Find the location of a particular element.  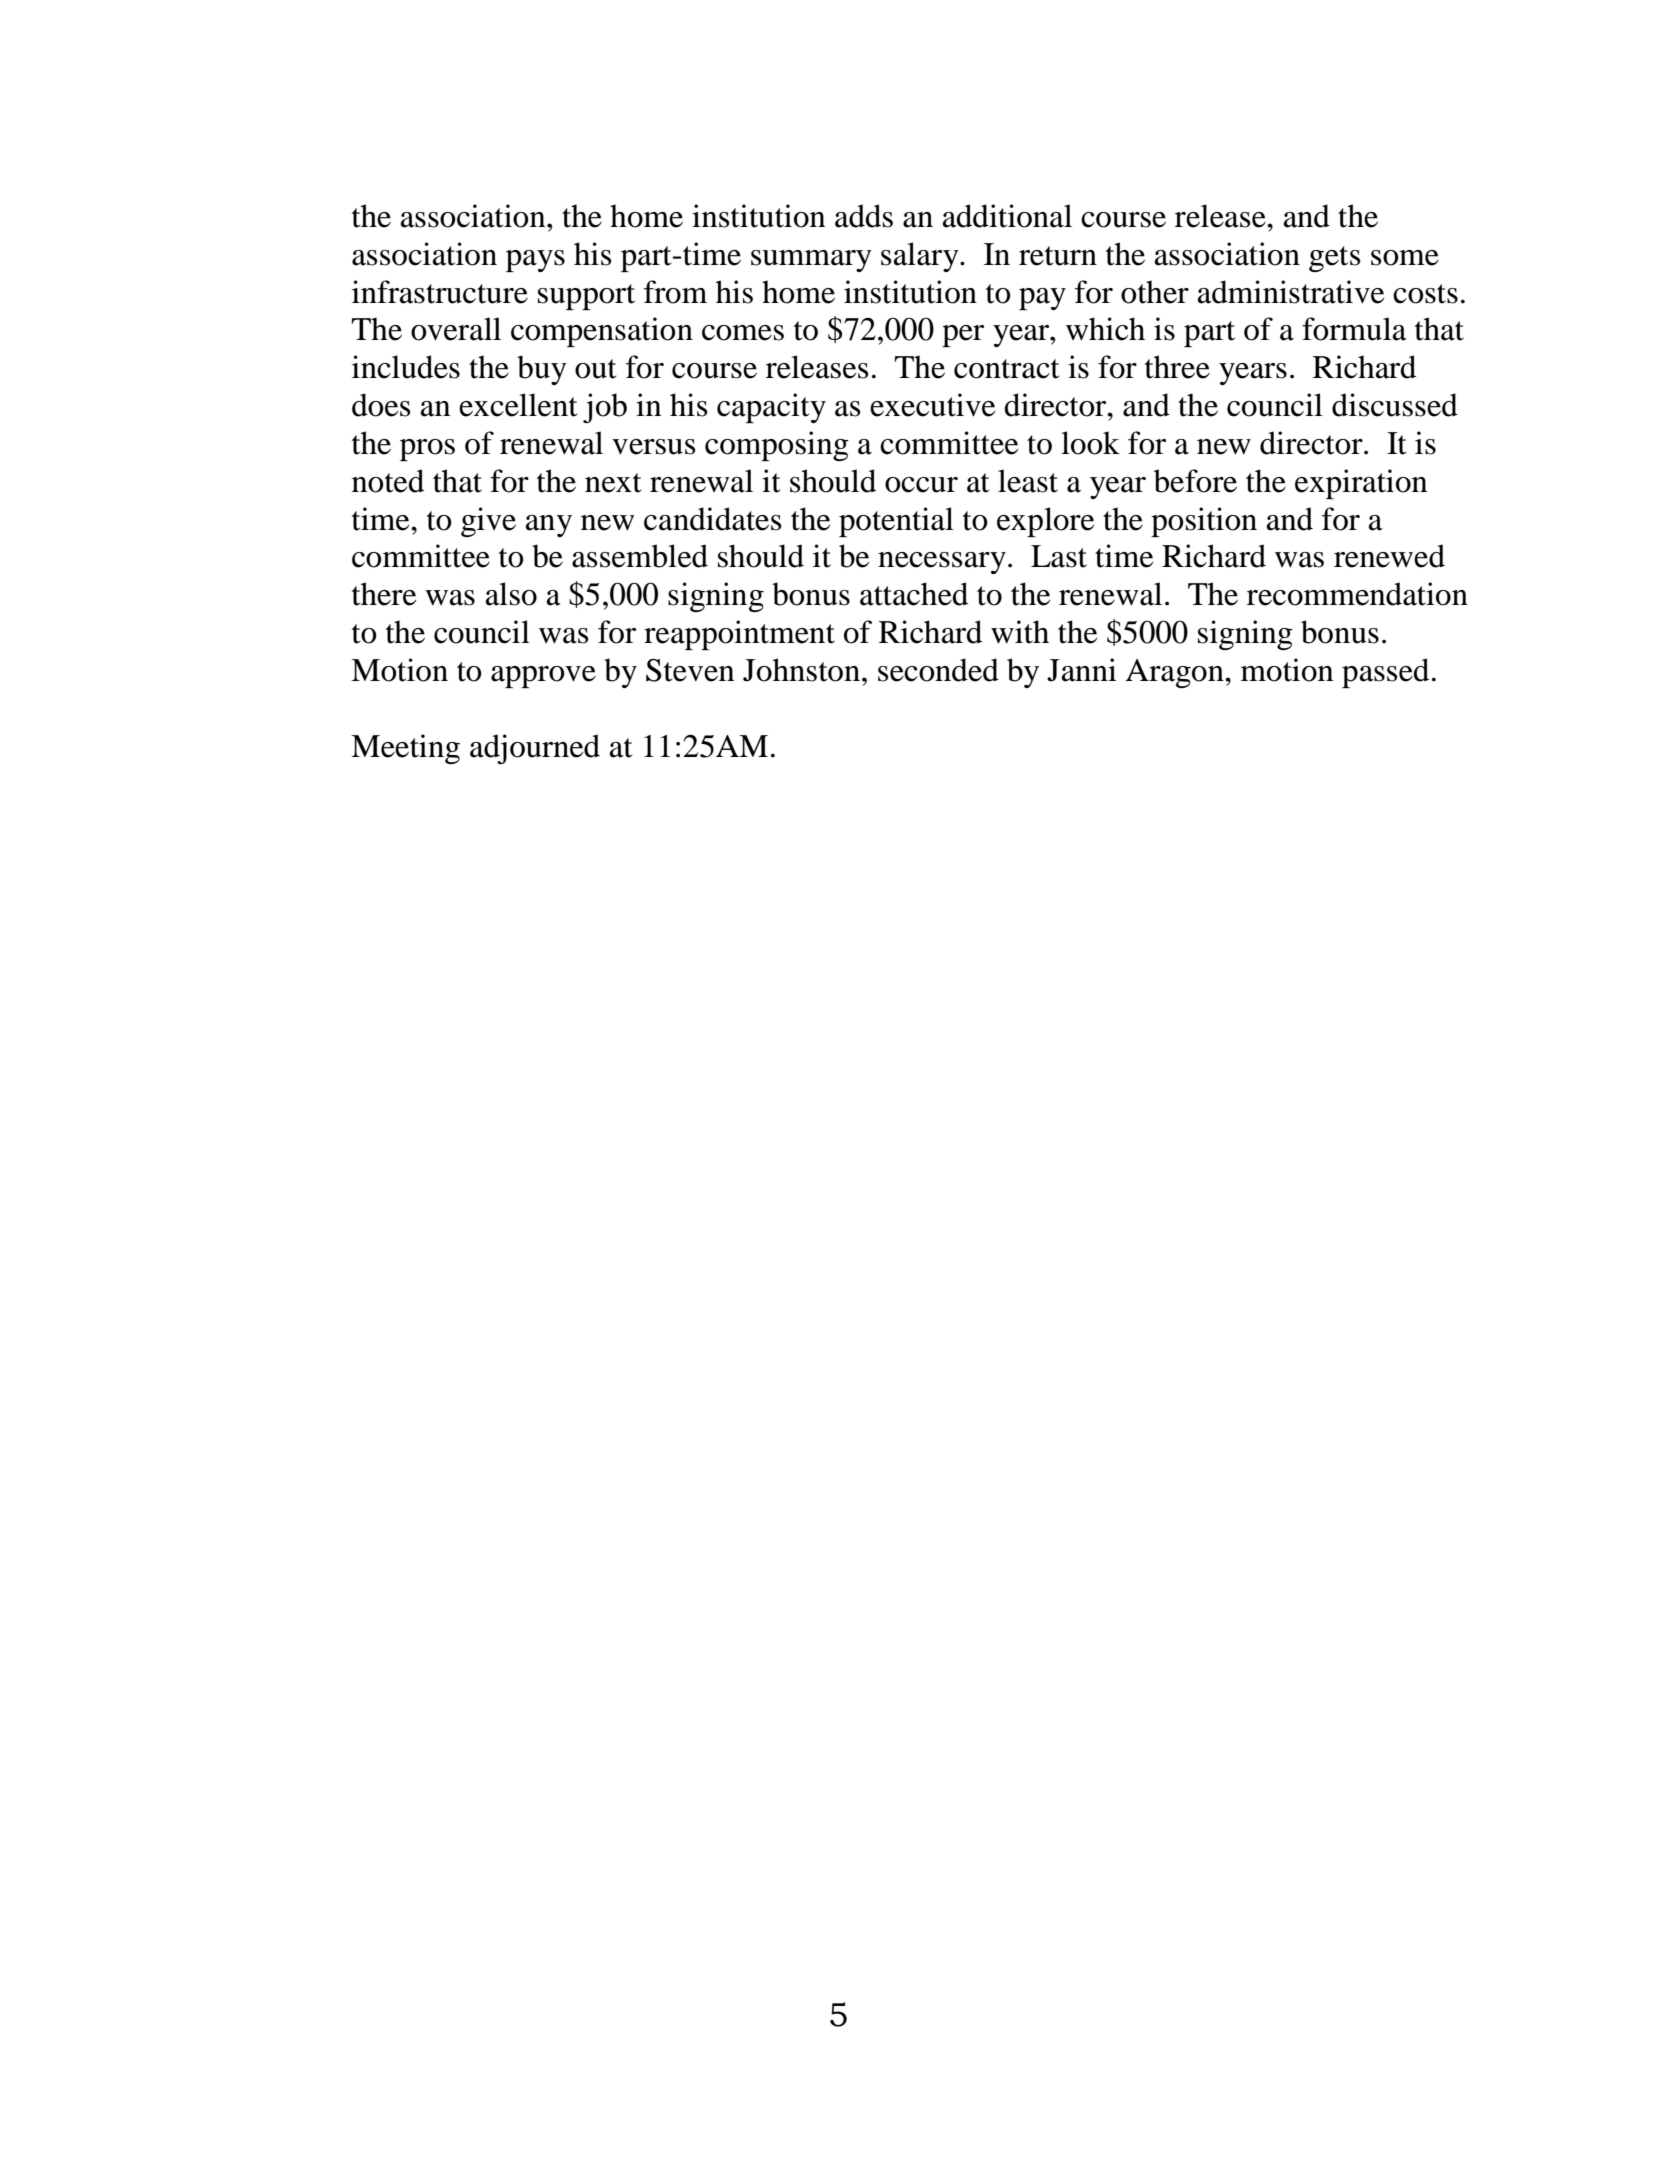

pays is located at coordinates (535, 261).
